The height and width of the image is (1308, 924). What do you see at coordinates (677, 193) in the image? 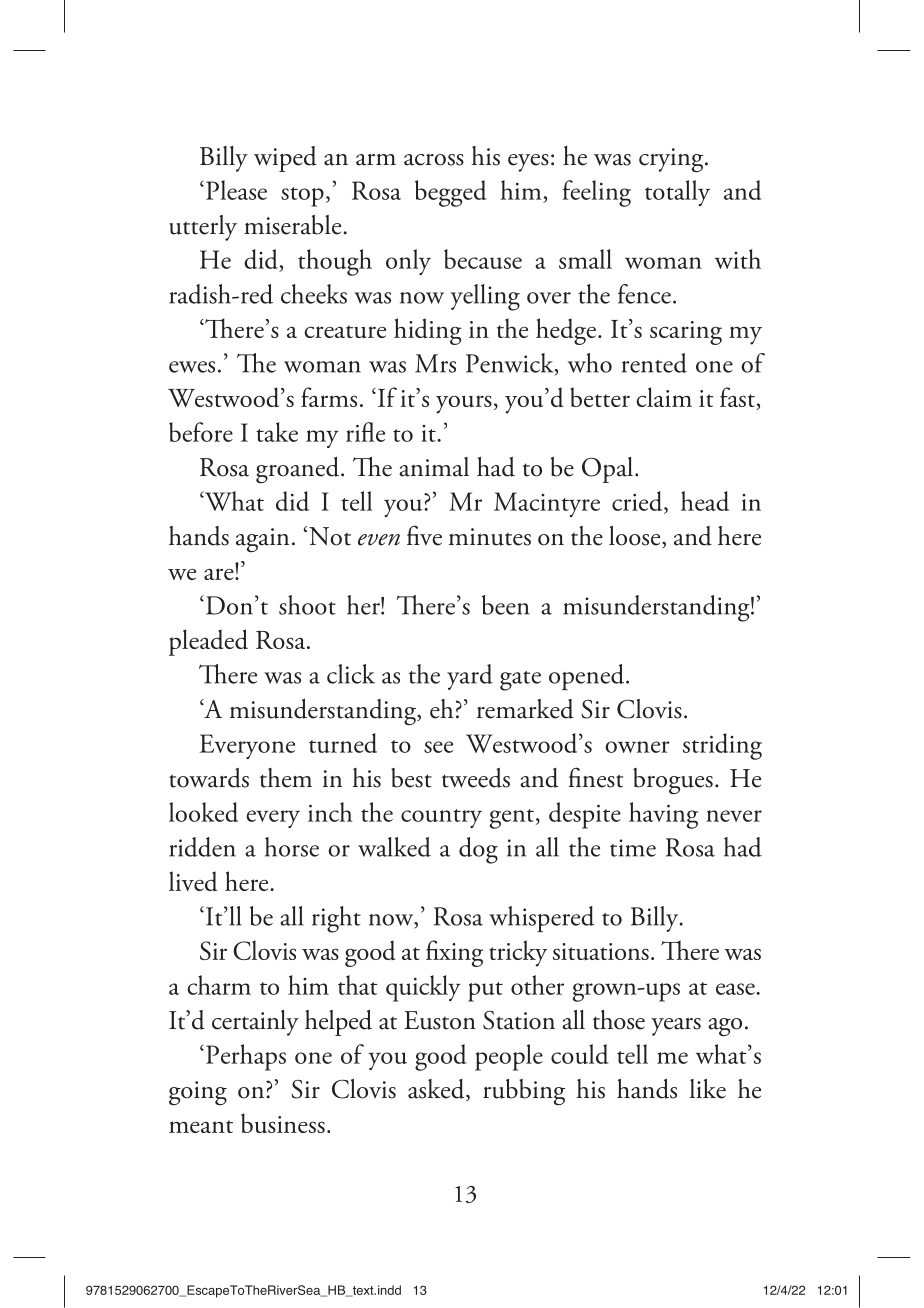
I see `totally` at bounding box center [677, 193].
